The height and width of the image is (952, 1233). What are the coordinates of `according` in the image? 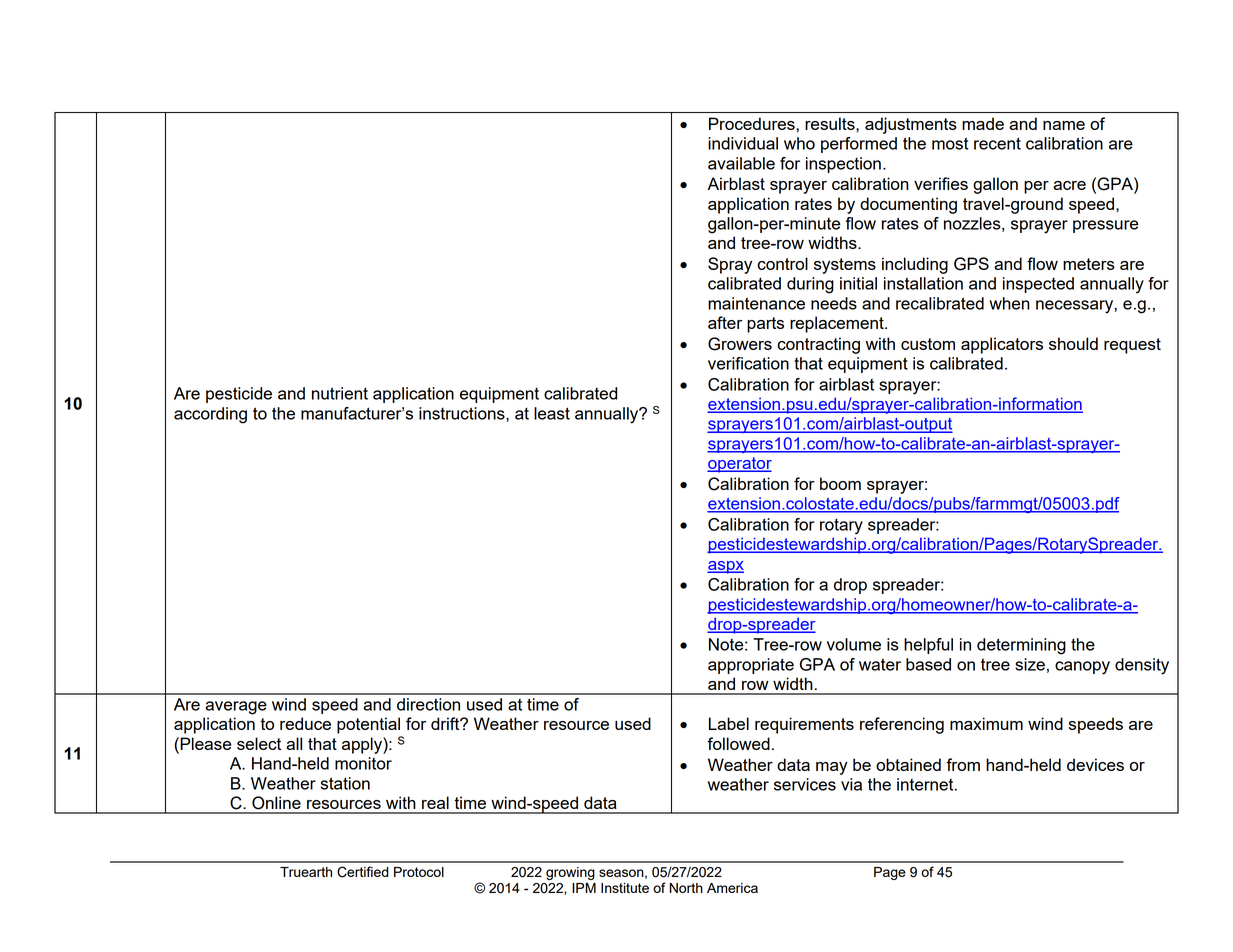 It's located at (210, 415).
